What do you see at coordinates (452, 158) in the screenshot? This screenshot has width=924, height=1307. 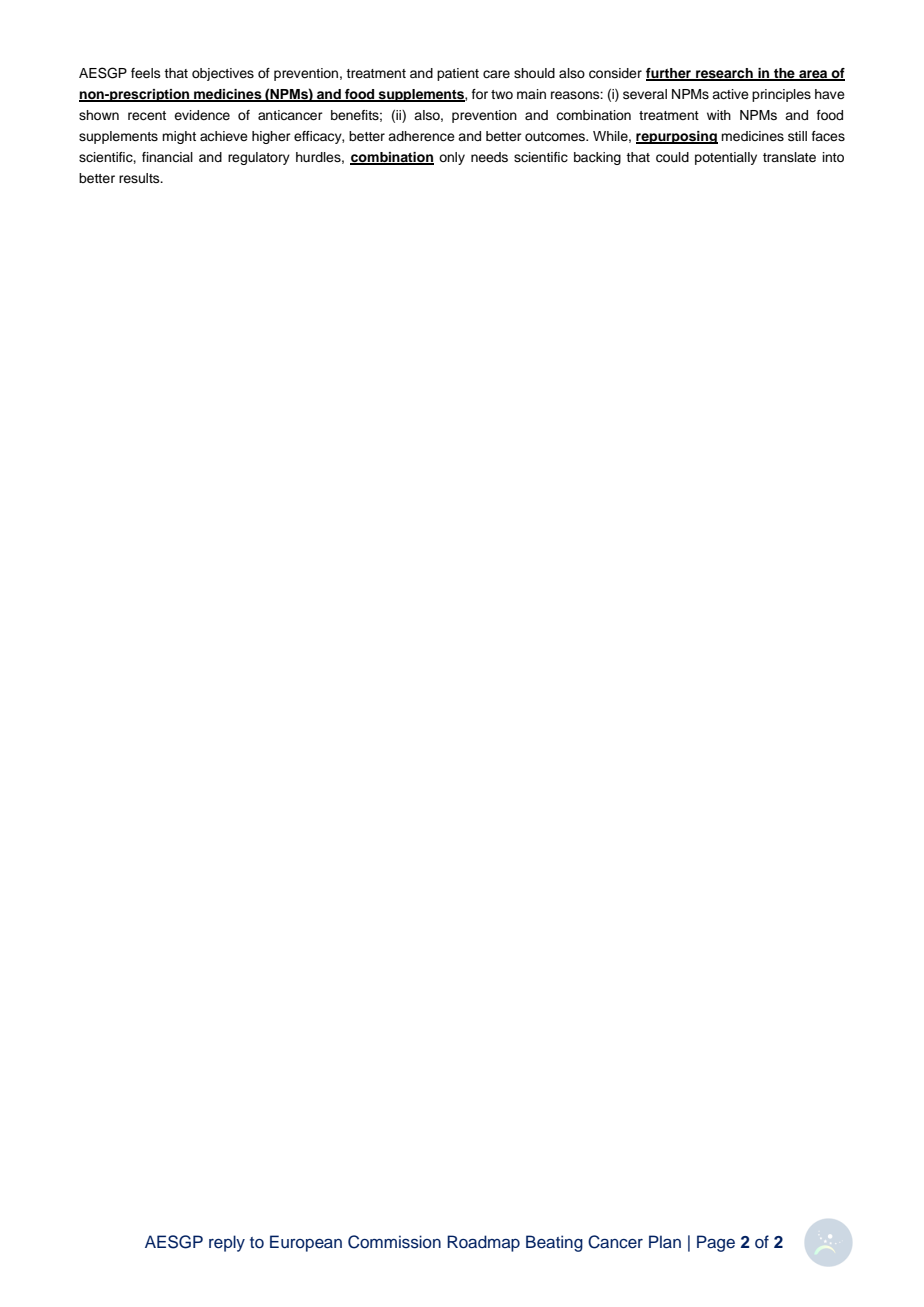 I see `only` at bounding box center [452, 158].
